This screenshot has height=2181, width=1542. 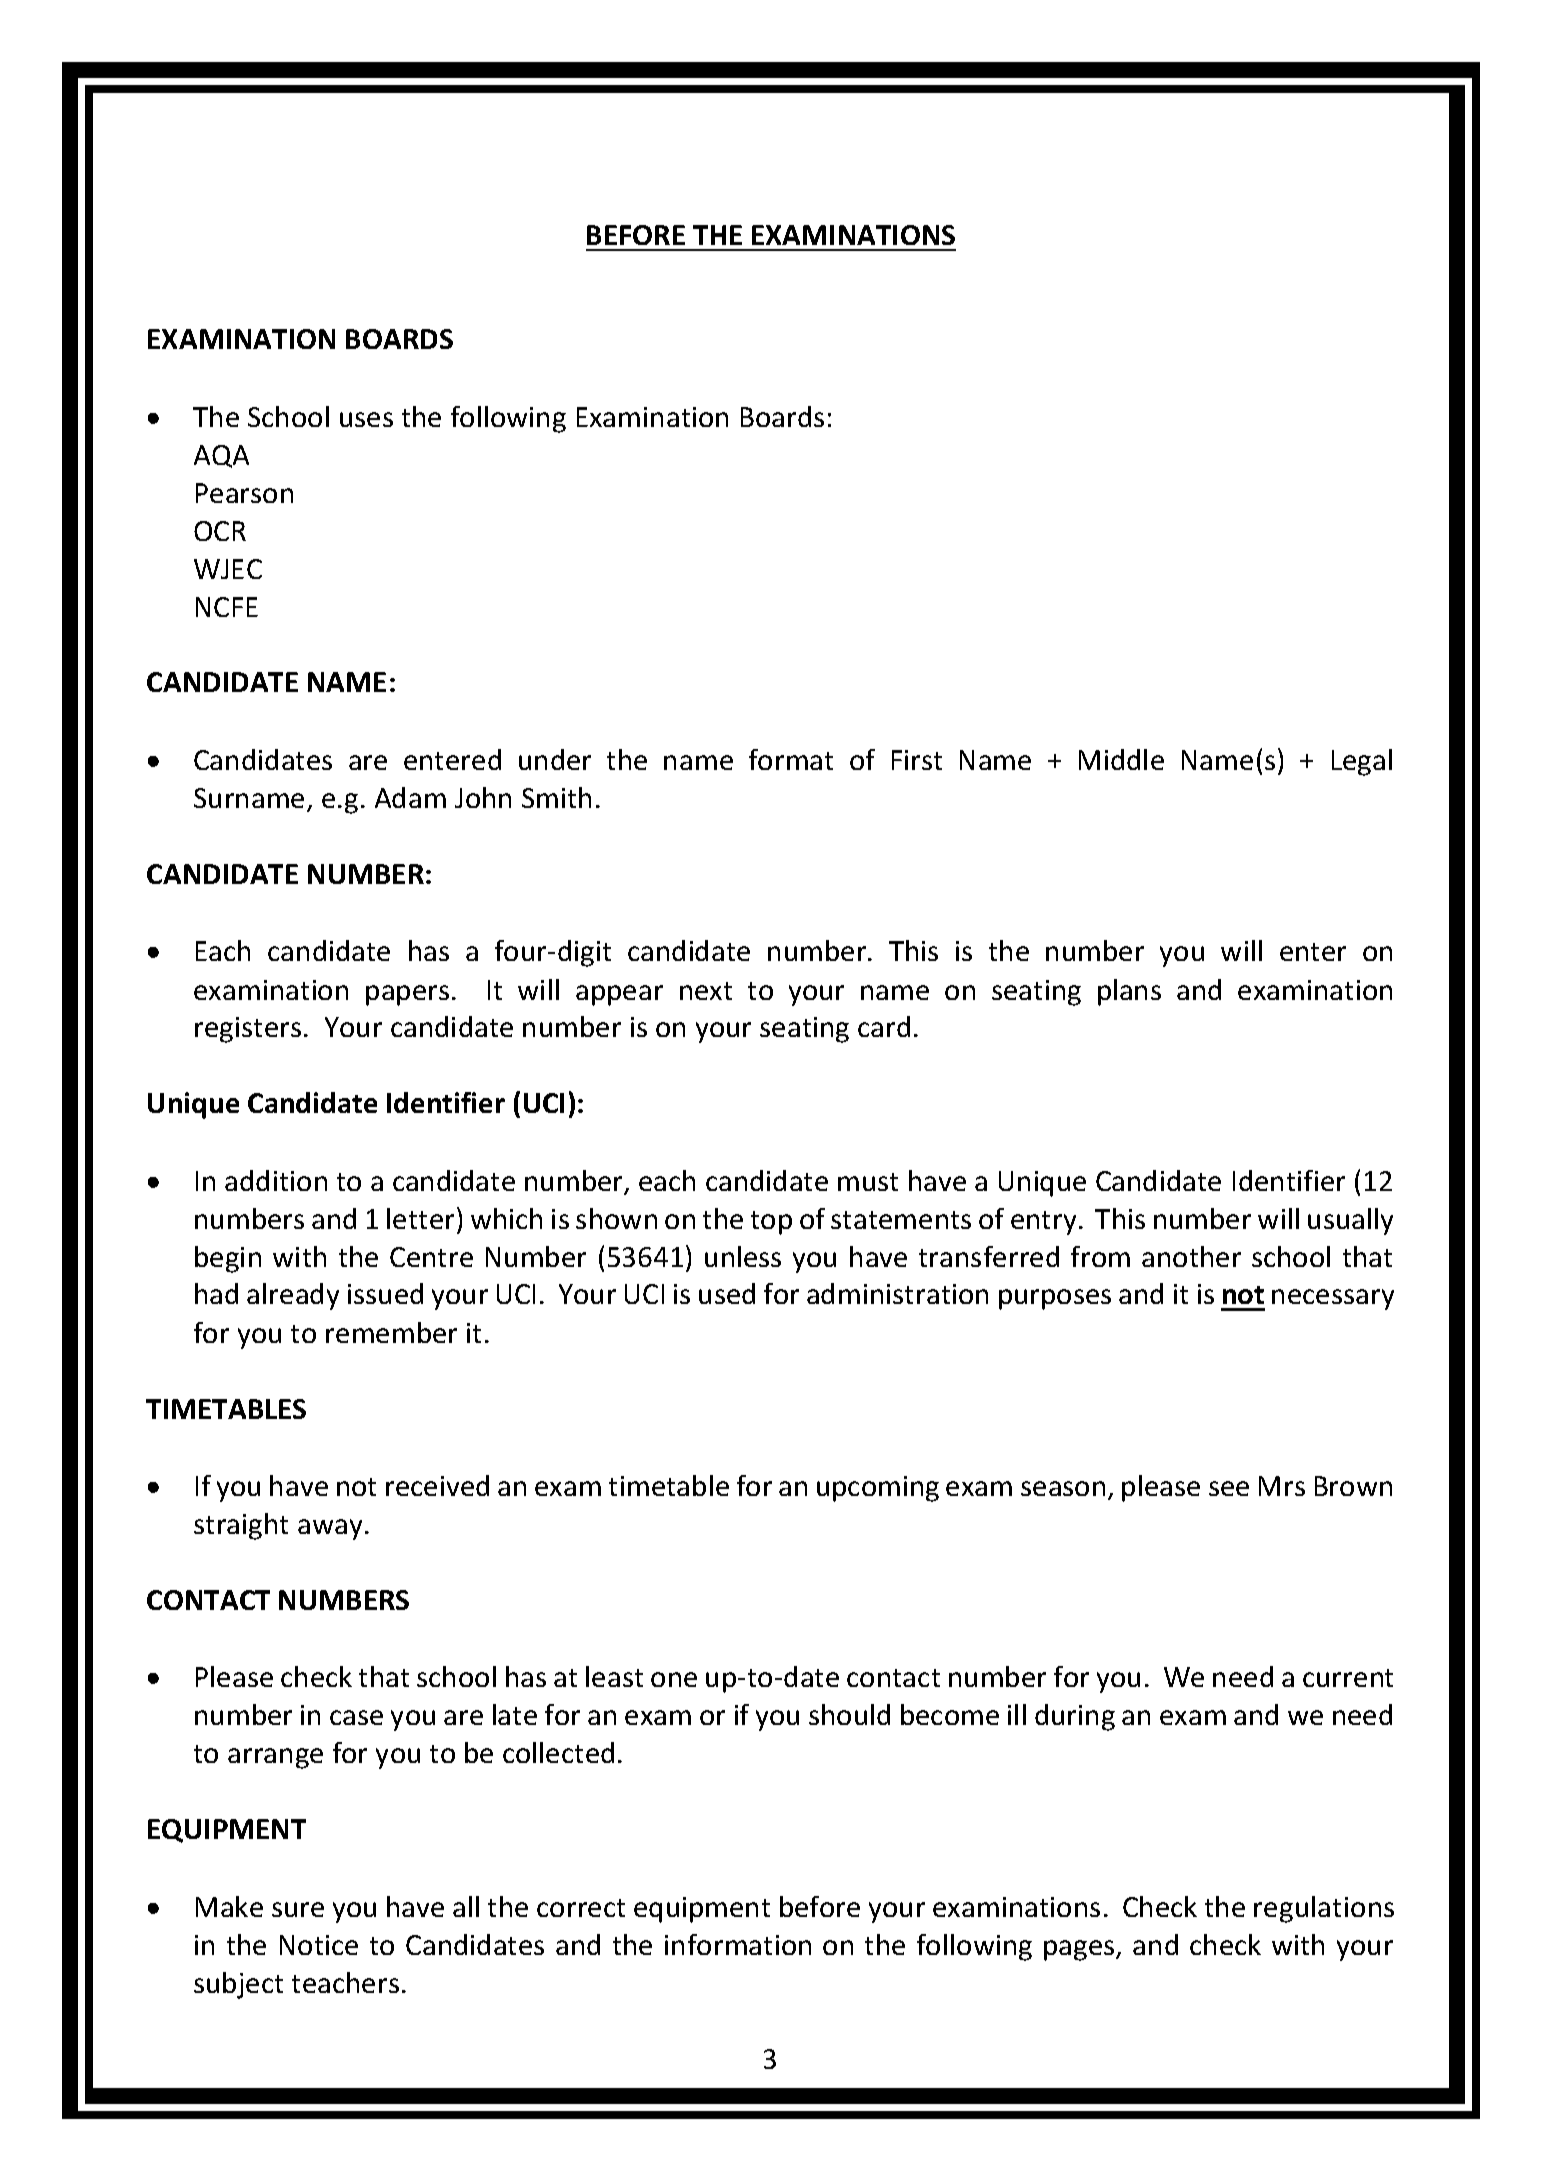 I want to click on First, so click(x=917, y=760).
